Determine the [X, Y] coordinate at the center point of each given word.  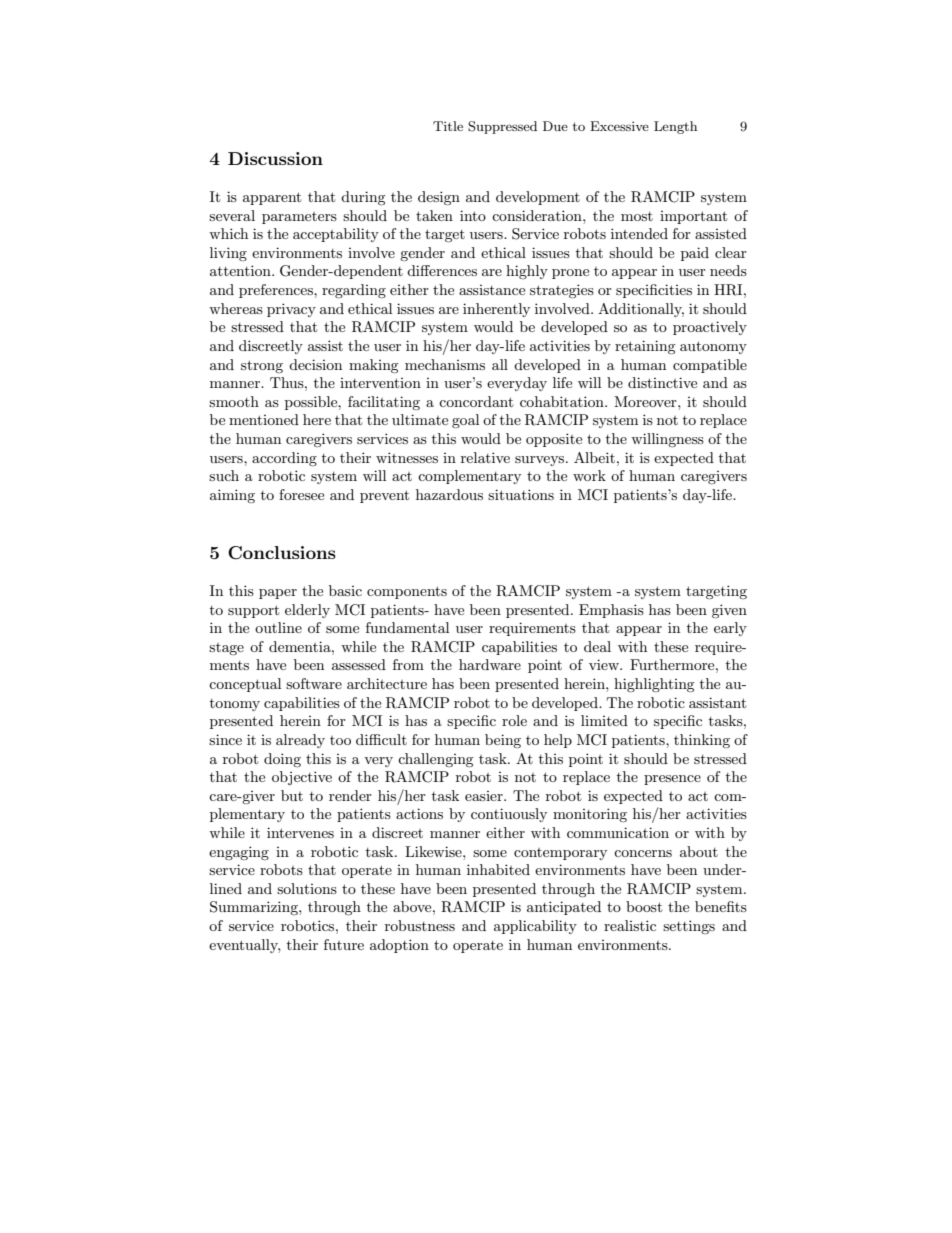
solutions [307, 888]
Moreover [646, 401]
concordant [476, 401]
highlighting [654, 685]
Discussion [275, 158]
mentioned [264, 419]
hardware [490, 664]
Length [675, 127]
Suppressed [502, 127]
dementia [301, 646]
